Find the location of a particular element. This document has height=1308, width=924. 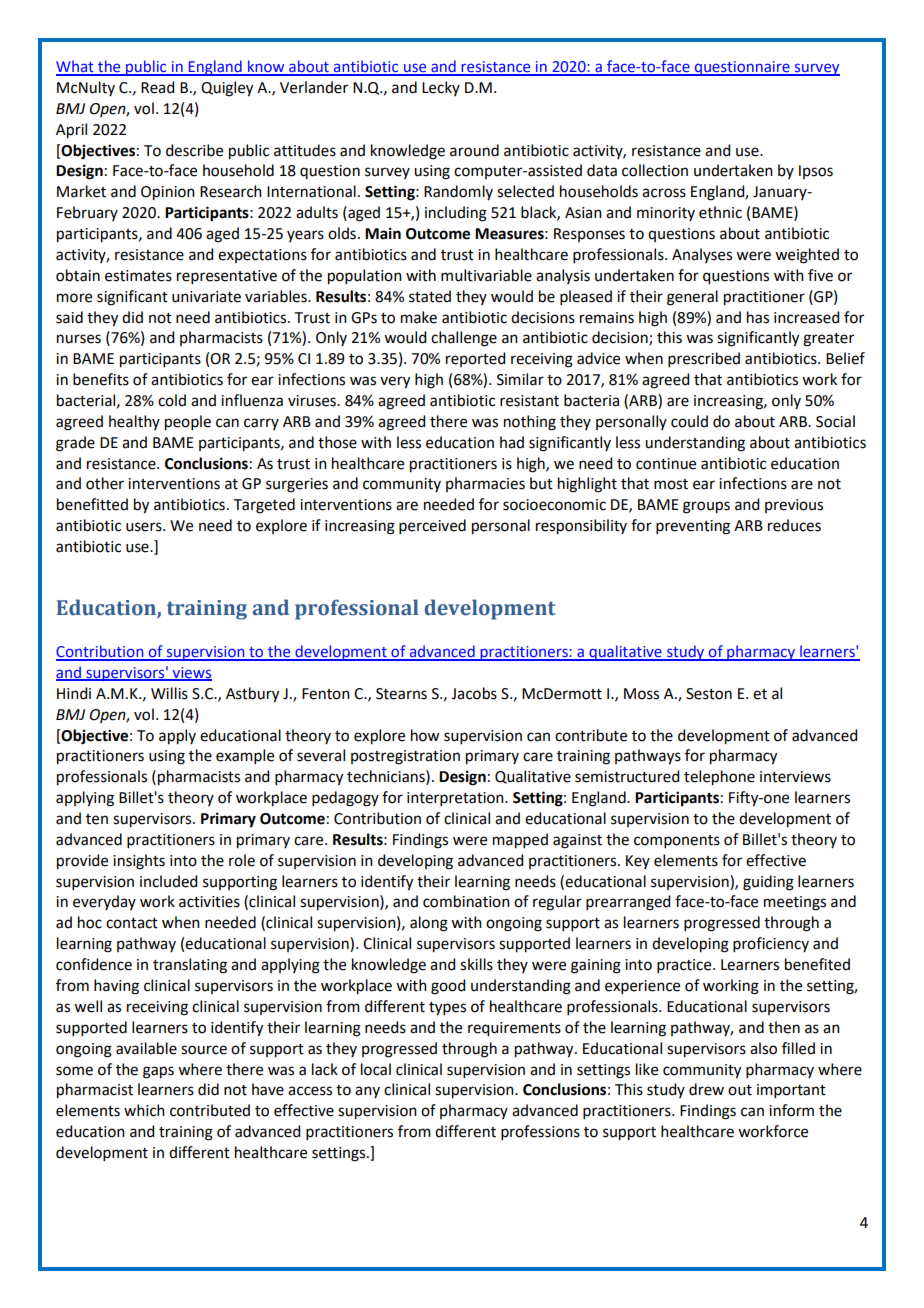

perceived is located at coordinates (432, 526).
